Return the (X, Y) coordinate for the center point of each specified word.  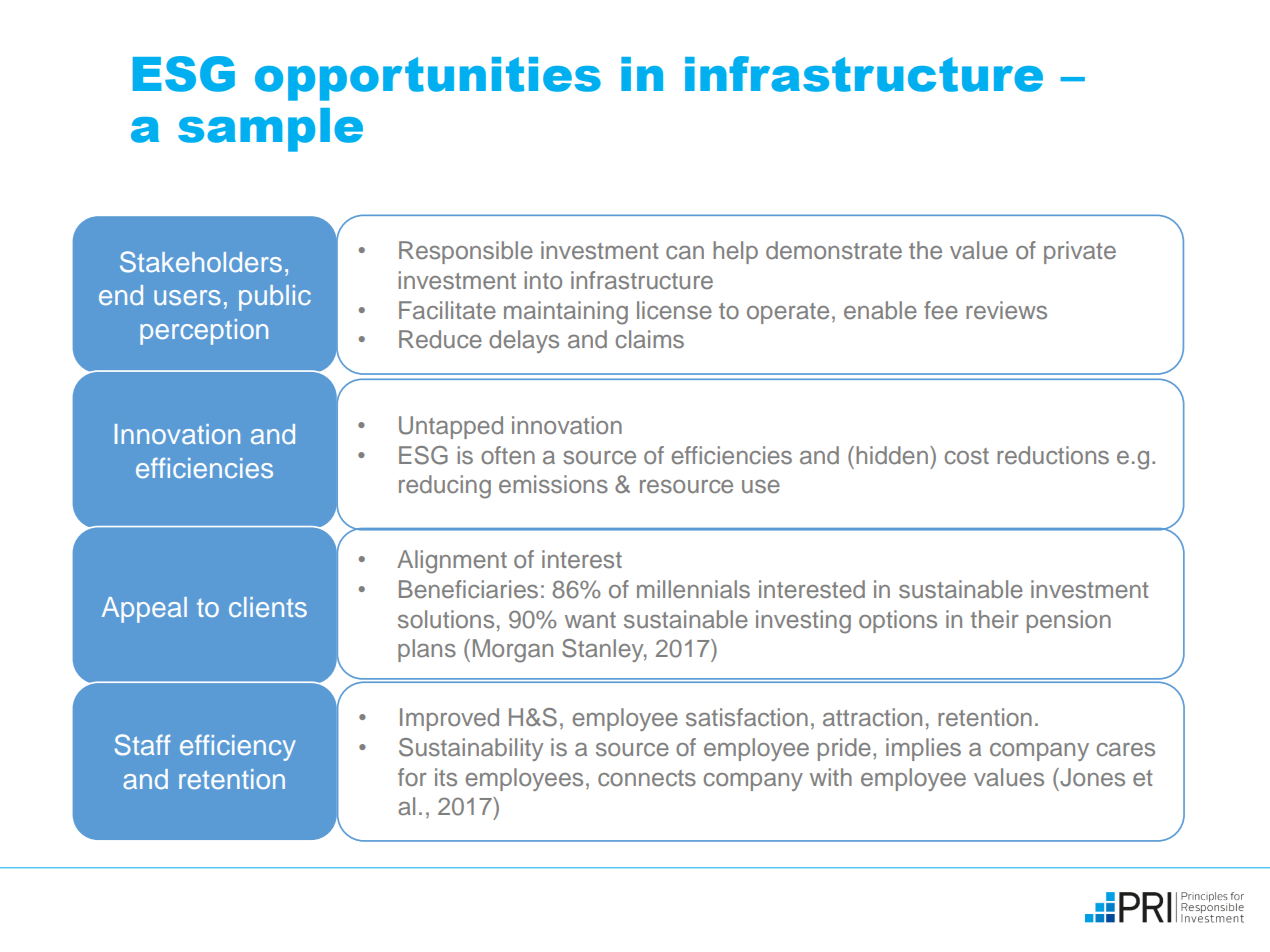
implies (923, 749)
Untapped (451, 427)
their (995, 619)
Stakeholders (201, 262)
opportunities (428, 79)
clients (268, 607)
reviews (1006, 310)
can (685, 252)
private (1080, 252)
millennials (693, 589)
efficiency (238, 747)
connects (647, 778)
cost (967, 456)
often (508, 455)
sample (270, 130)
